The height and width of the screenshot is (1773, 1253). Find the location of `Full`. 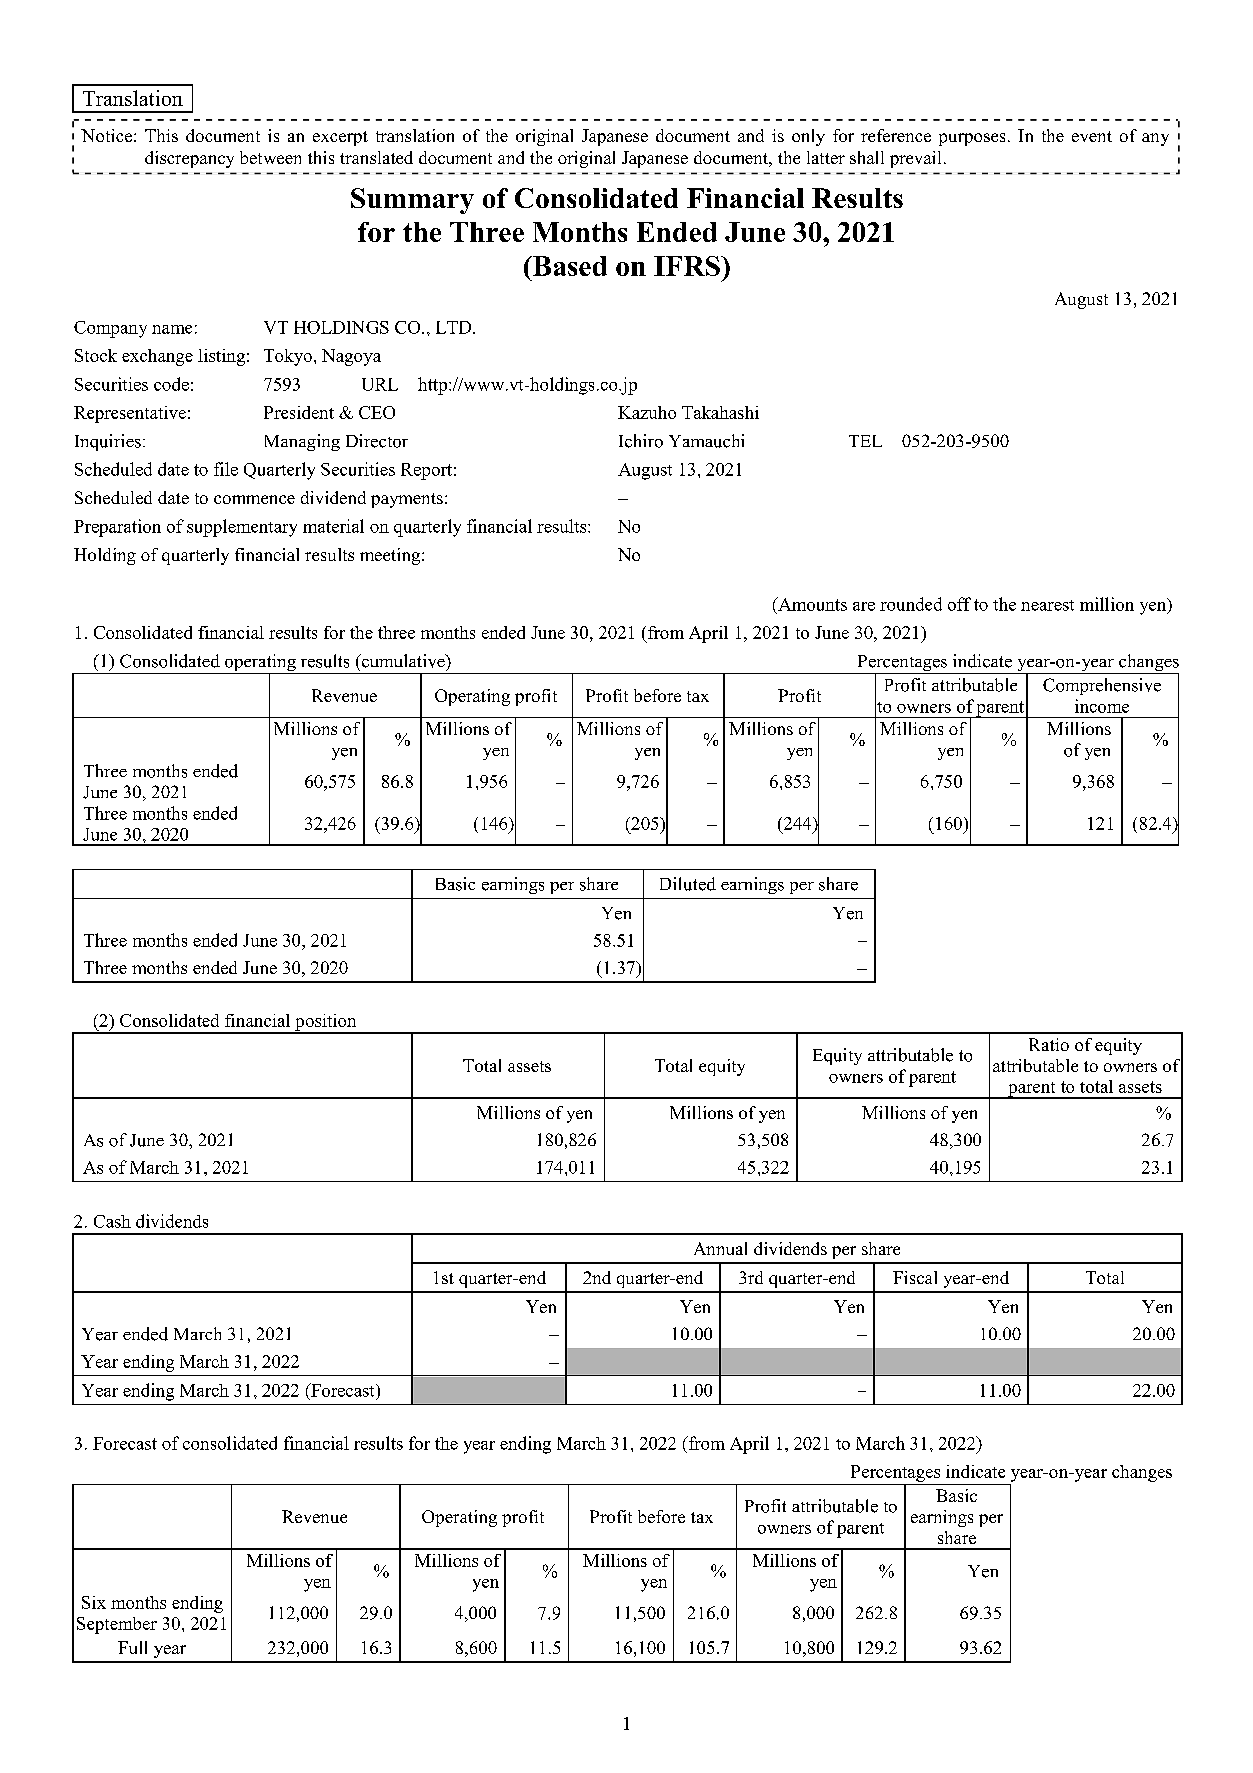

Full is located at coordinates (132, 1647).
